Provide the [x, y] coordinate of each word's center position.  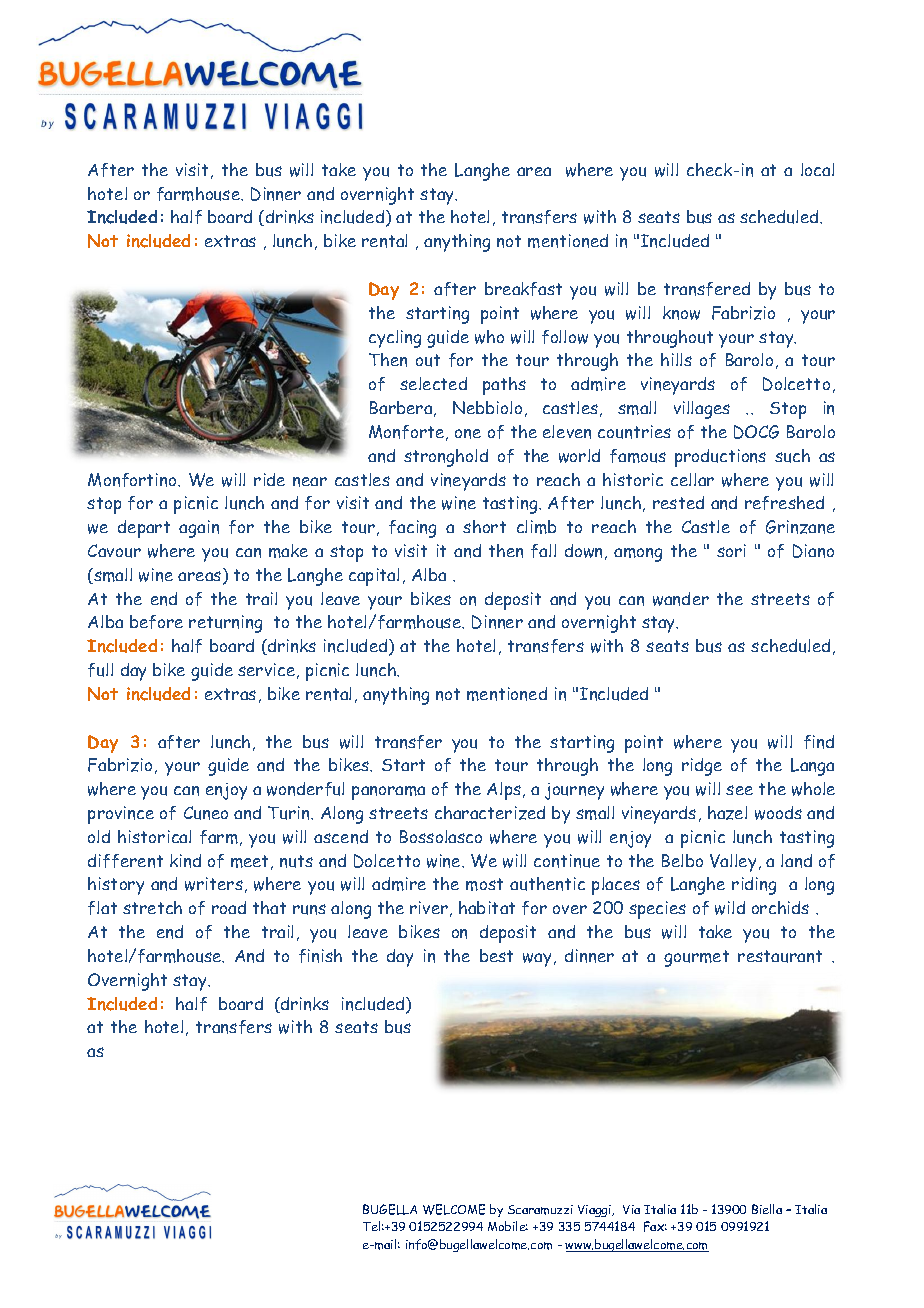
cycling [395, 339]
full [100, 670]
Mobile [508, 1226]
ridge [702, 767]
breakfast [523, 289]
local [817, 169]
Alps [504, 791]
